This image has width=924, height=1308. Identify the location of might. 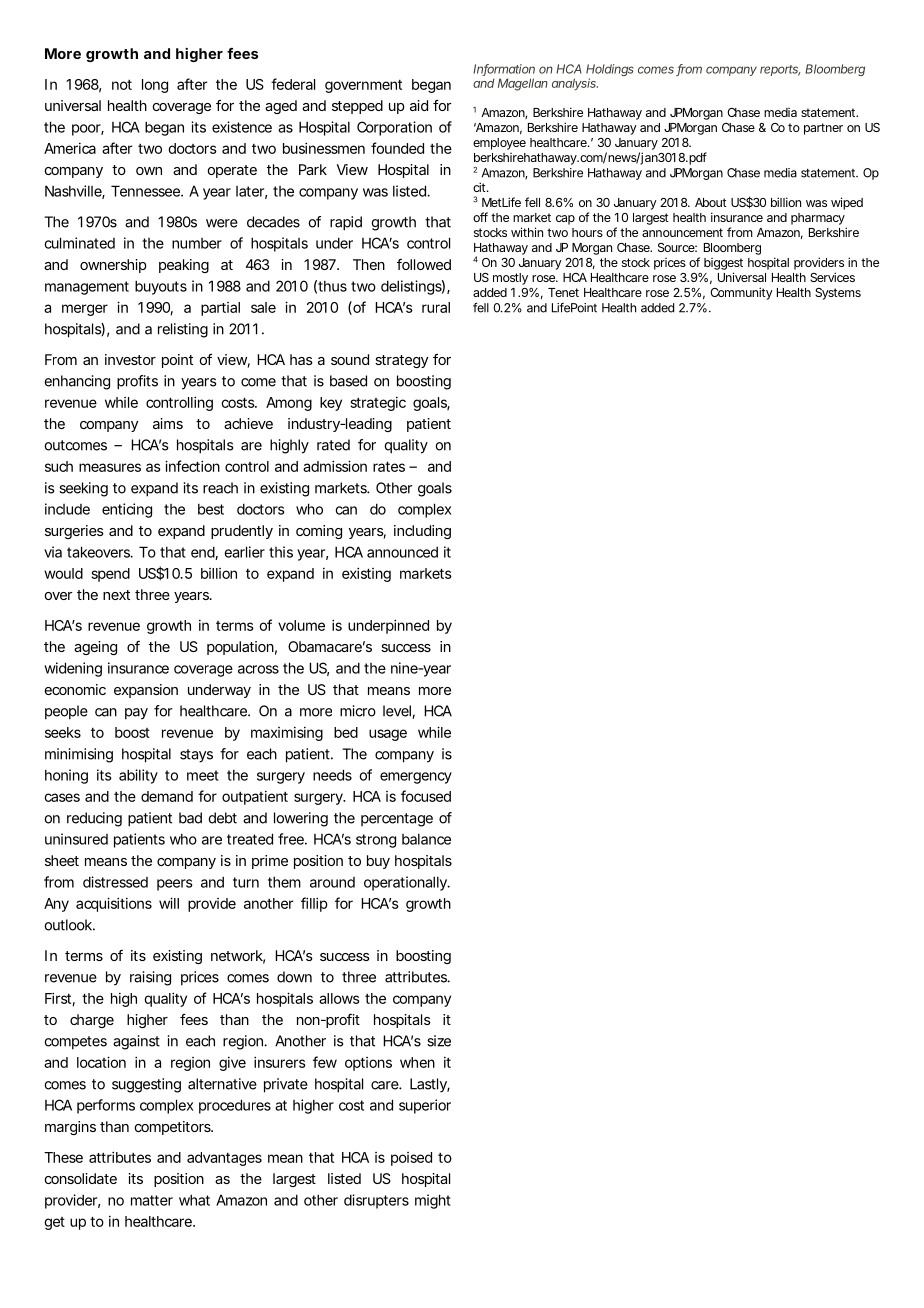
(433, 1201).
